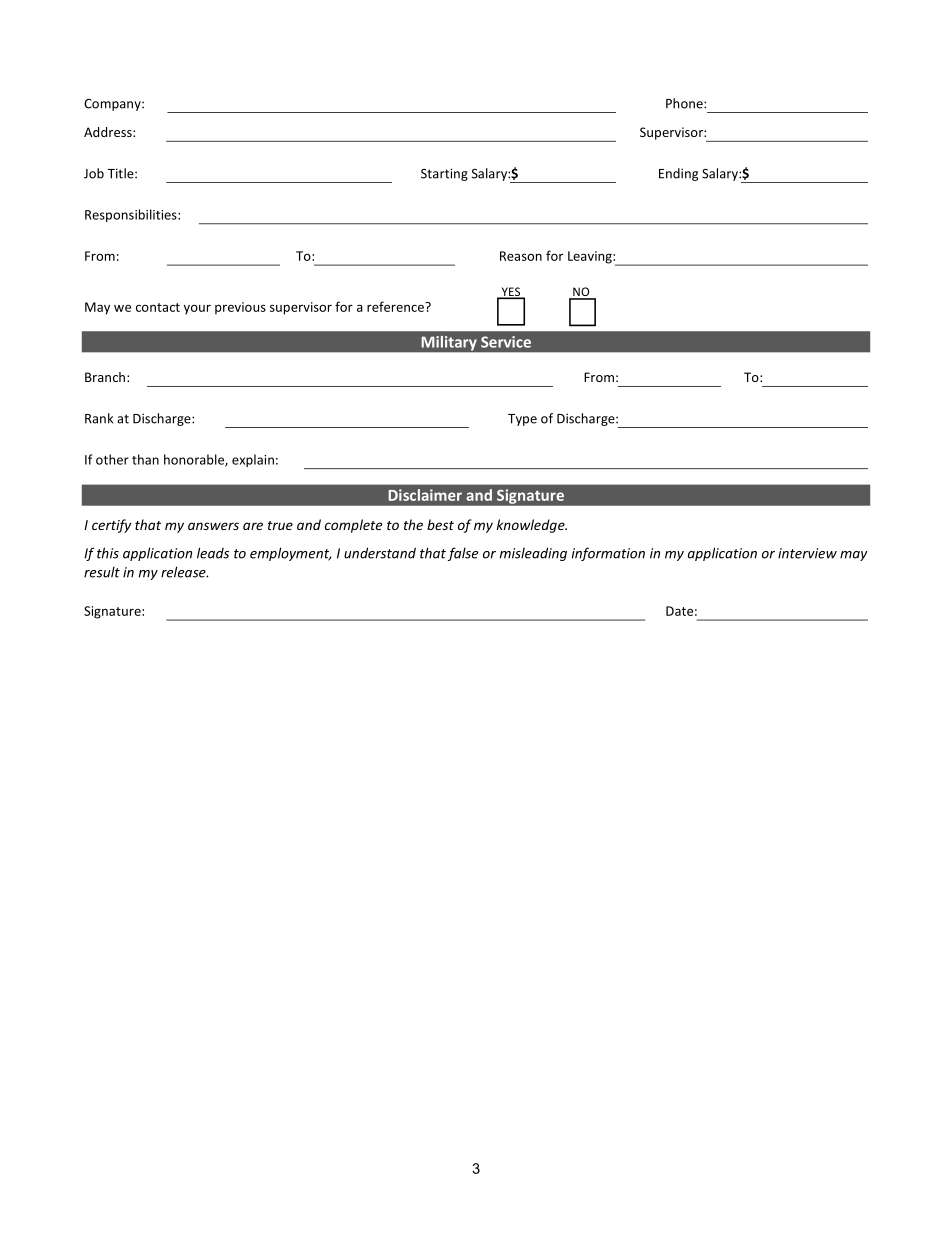 The image size is (952, 1233). Describe the element at coordinates (685, 103) in the screenshot. I see `Phone` at that location.
